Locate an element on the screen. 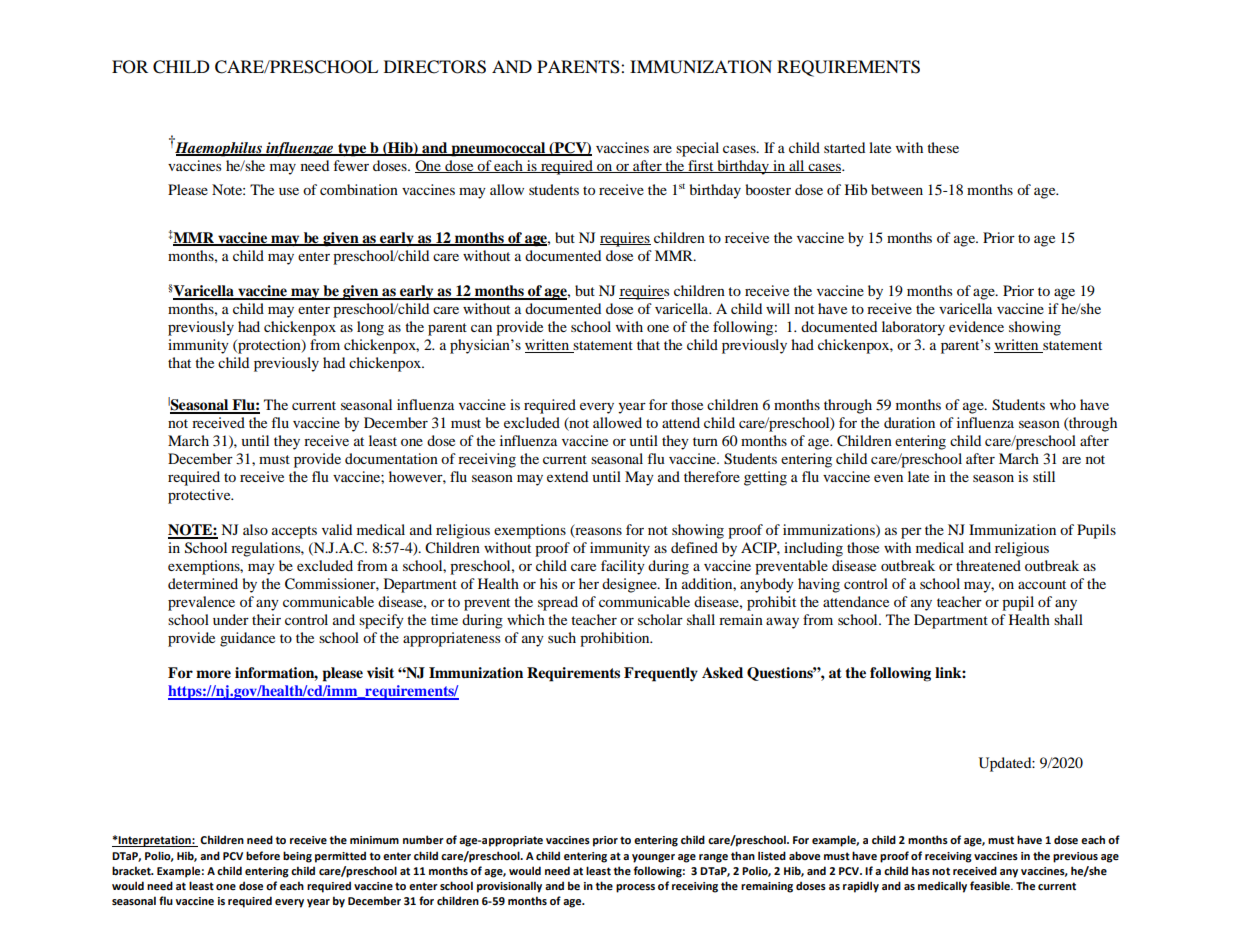 The image size is (1233, 952). these is located at coordinates (943, 147).
